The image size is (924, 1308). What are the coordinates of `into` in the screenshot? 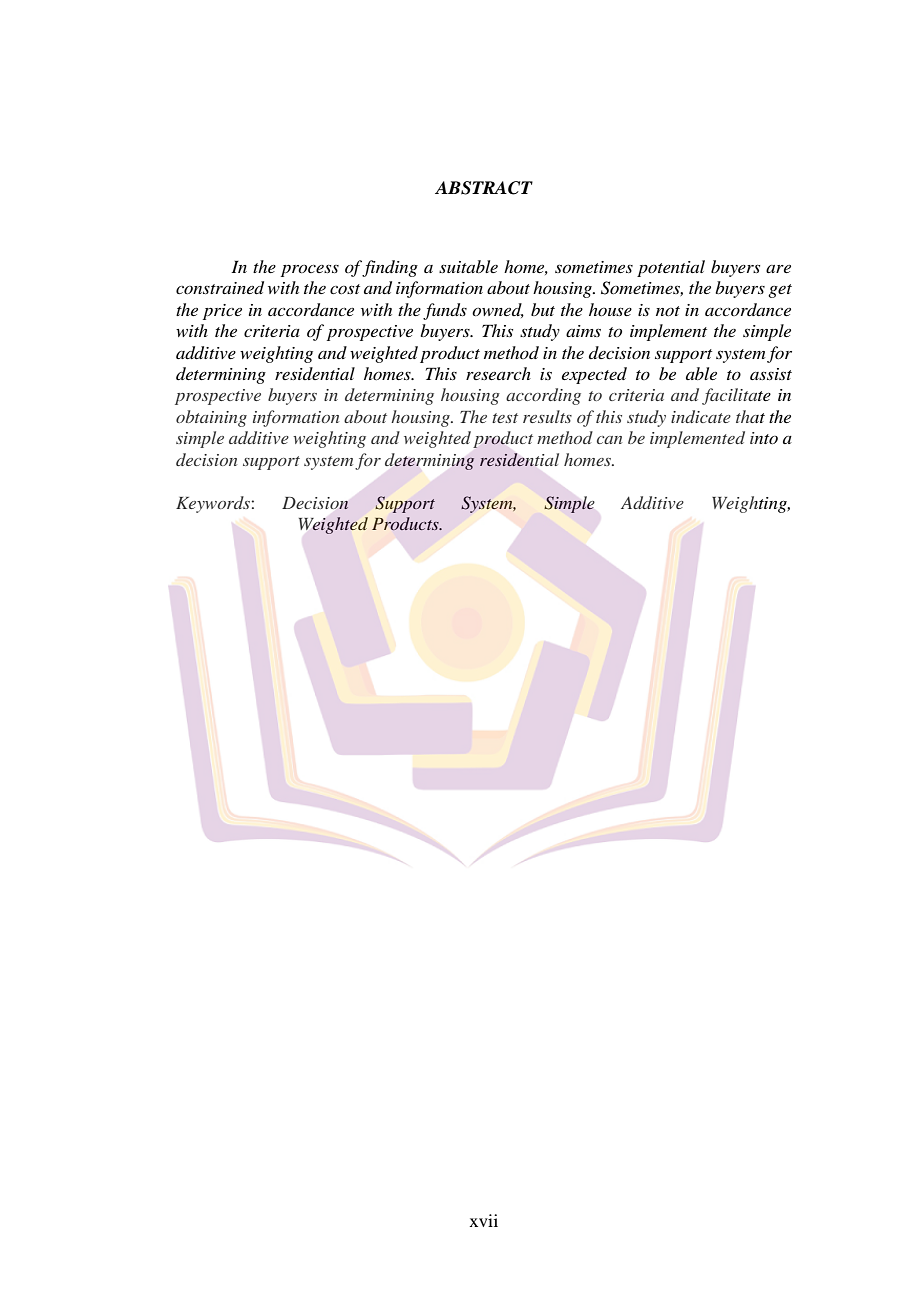 It's located at (764, 438).
